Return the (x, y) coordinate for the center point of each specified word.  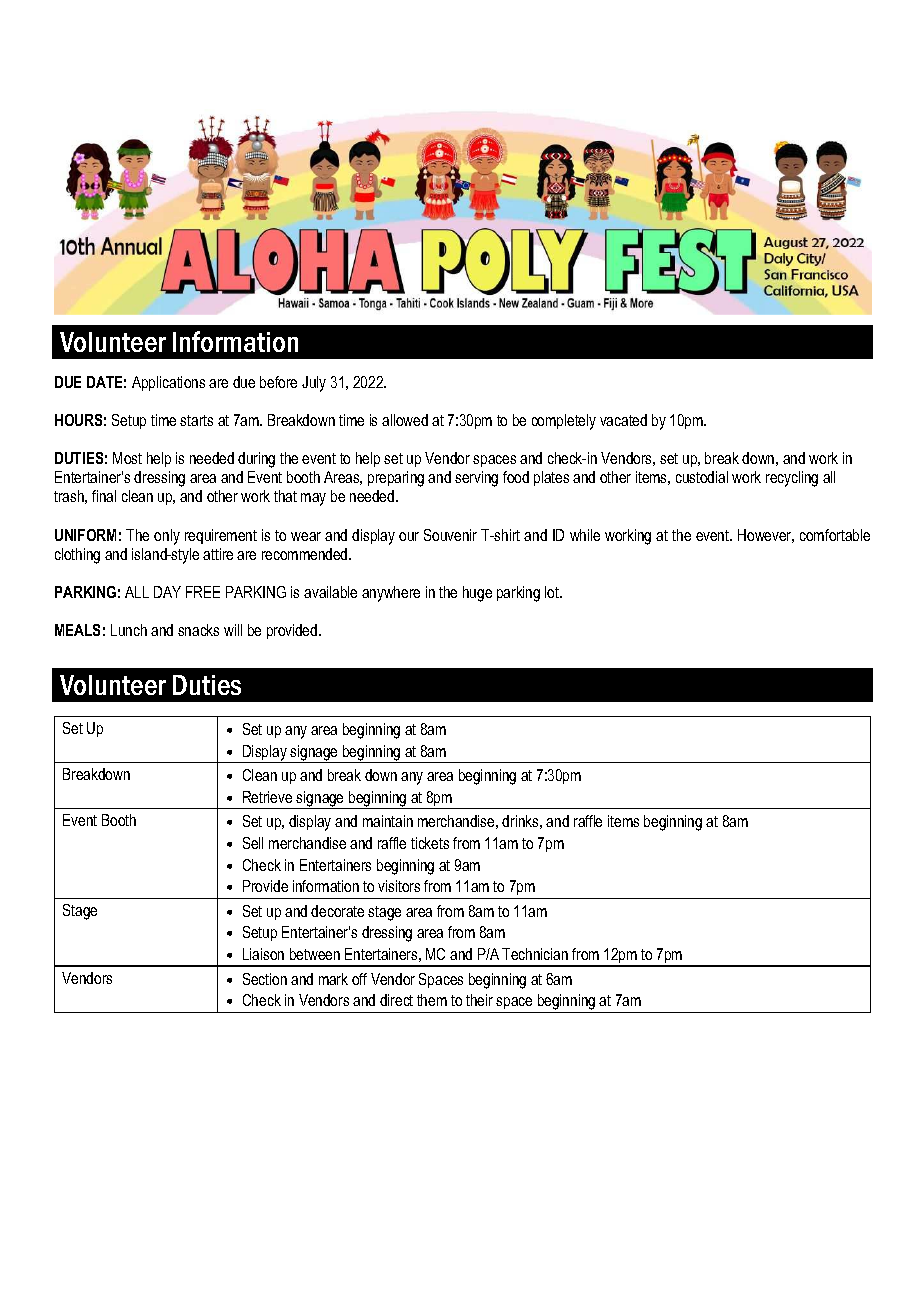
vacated (623, 420)
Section (265, 979)
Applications (168, 383)
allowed (405, 420)
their (479, 1000)
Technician (535, 954)
